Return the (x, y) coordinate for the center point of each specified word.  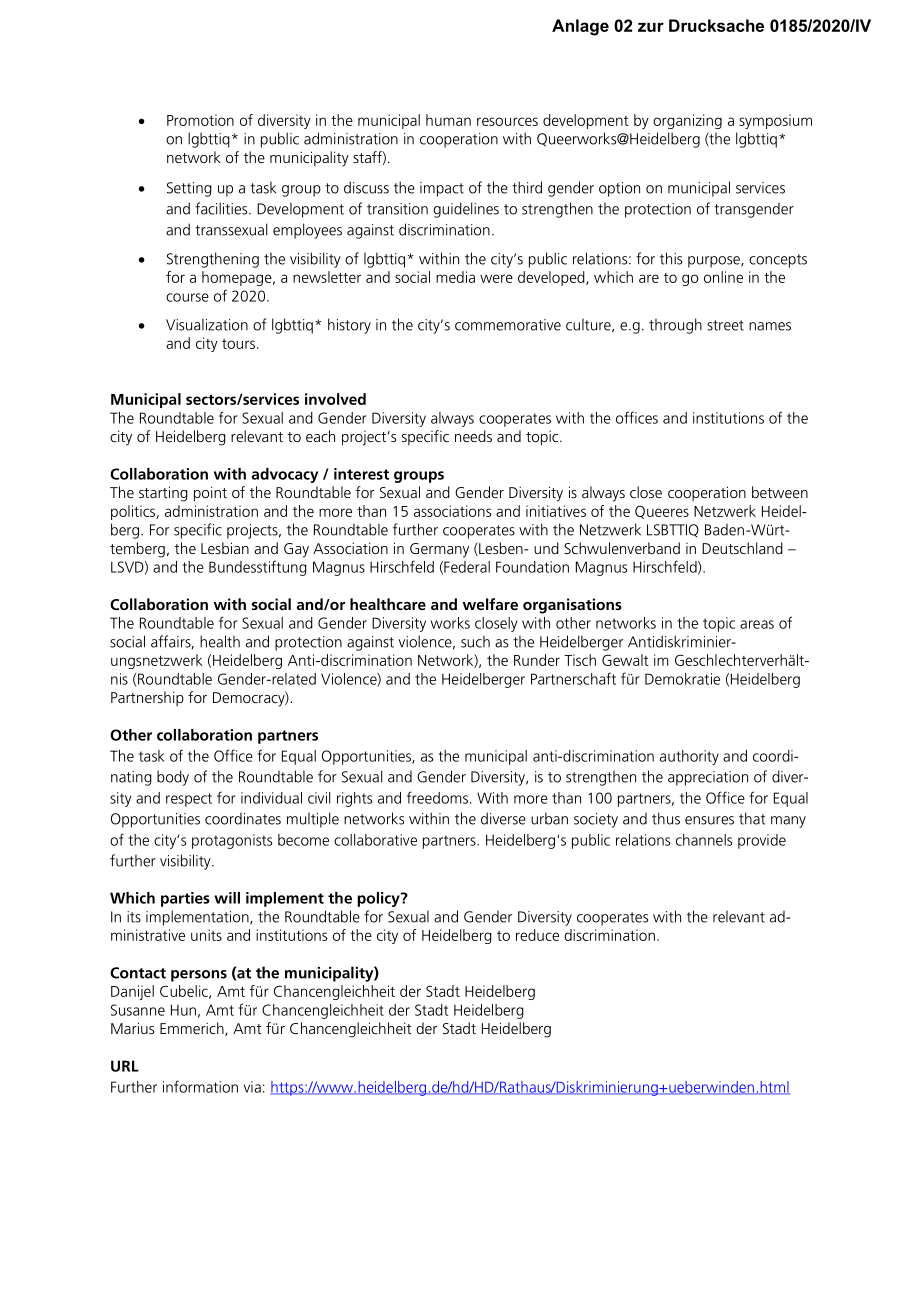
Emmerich (193, 1029)
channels (704, 840)
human (448, 120)
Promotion (200, 120)
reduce (537, 935)
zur (651, 27)
